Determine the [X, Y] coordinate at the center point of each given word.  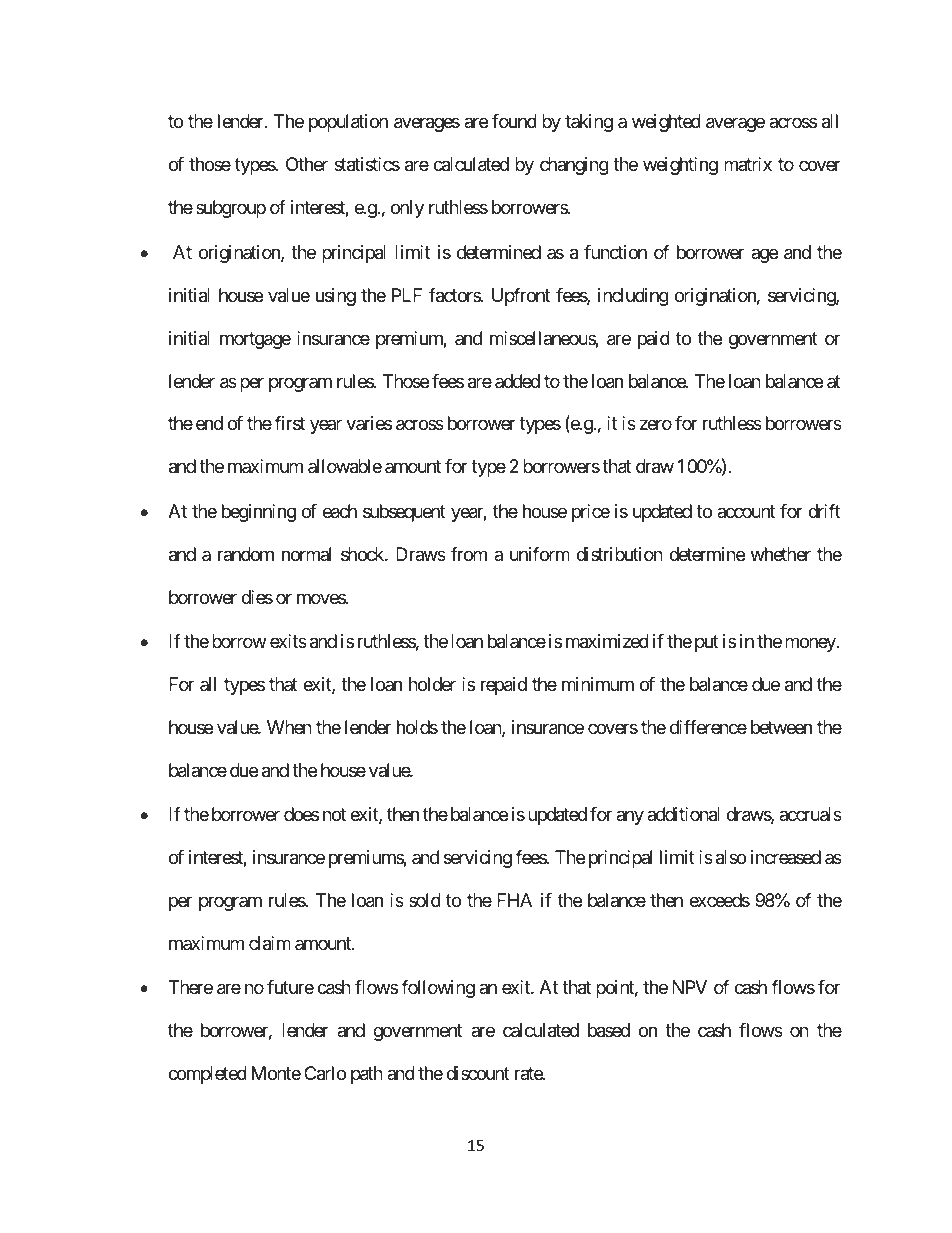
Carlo [325, 1073]
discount [478, 1073]
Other [307, 164]
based [609, 1030]
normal [306, 554]
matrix [748, 164]
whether [781, 554]
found [514, 121]
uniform [540, 554]
